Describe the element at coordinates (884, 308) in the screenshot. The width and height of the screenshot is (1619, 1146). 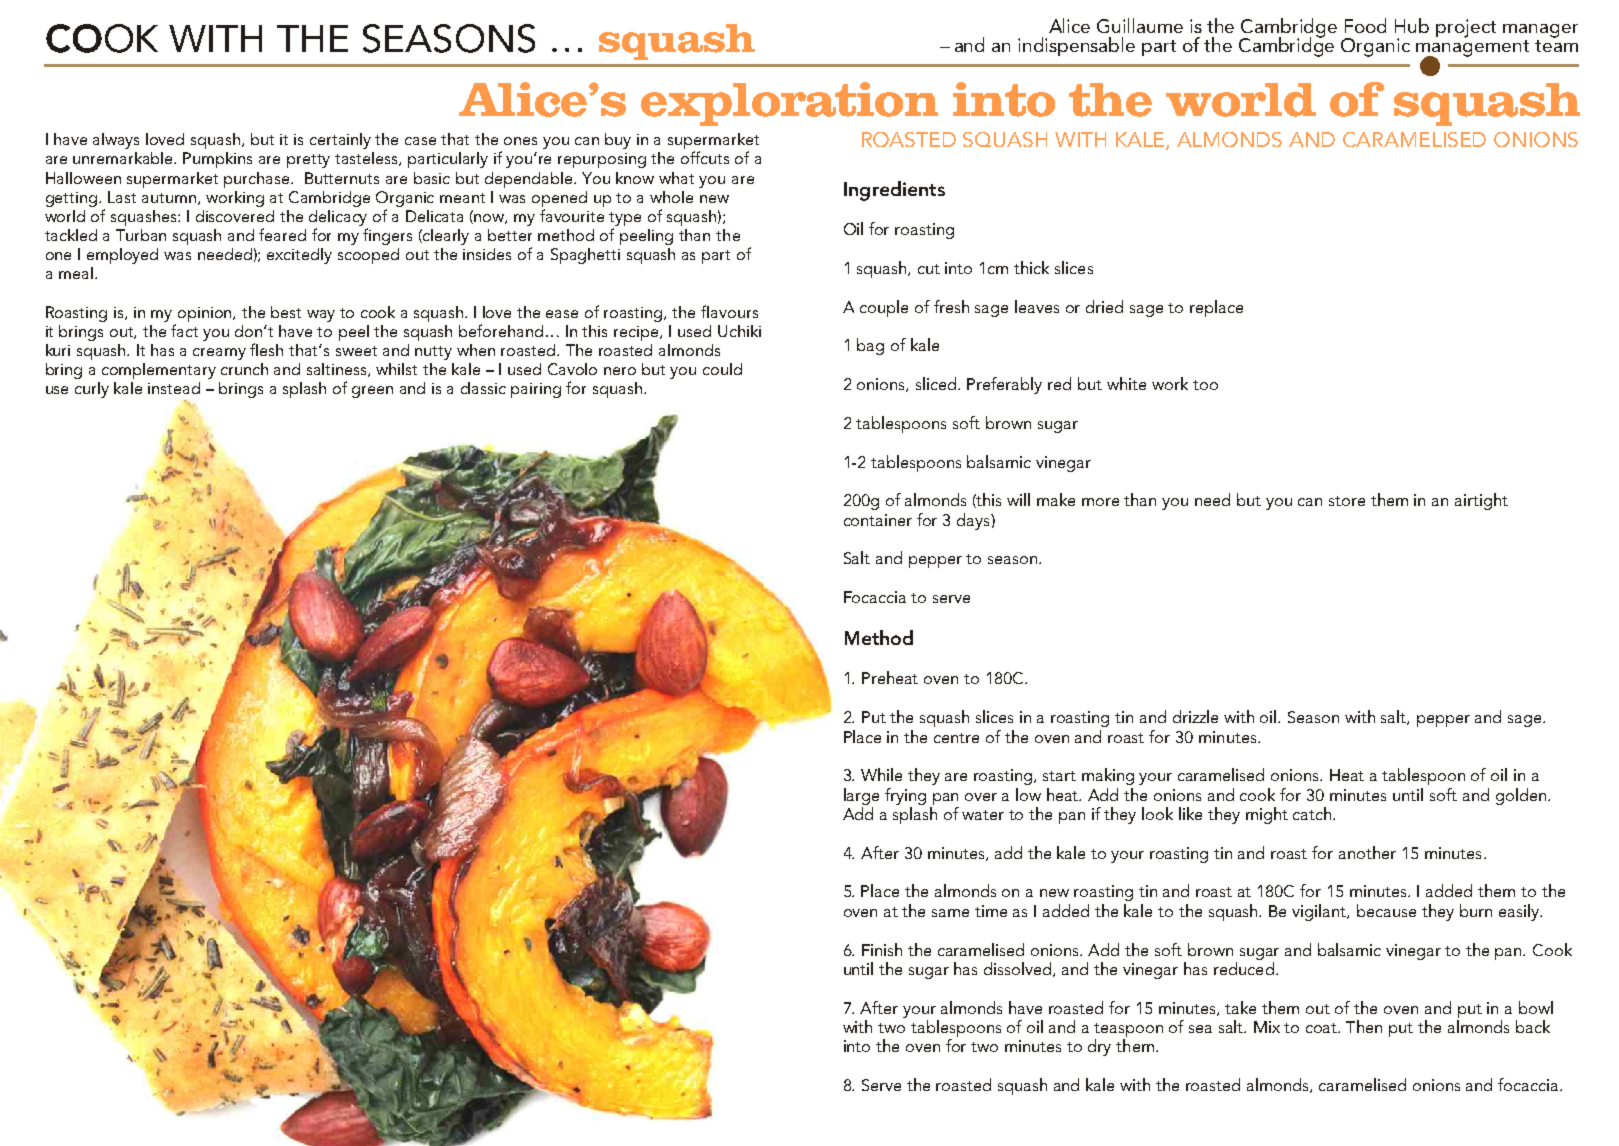
I see `couple` at that location.
